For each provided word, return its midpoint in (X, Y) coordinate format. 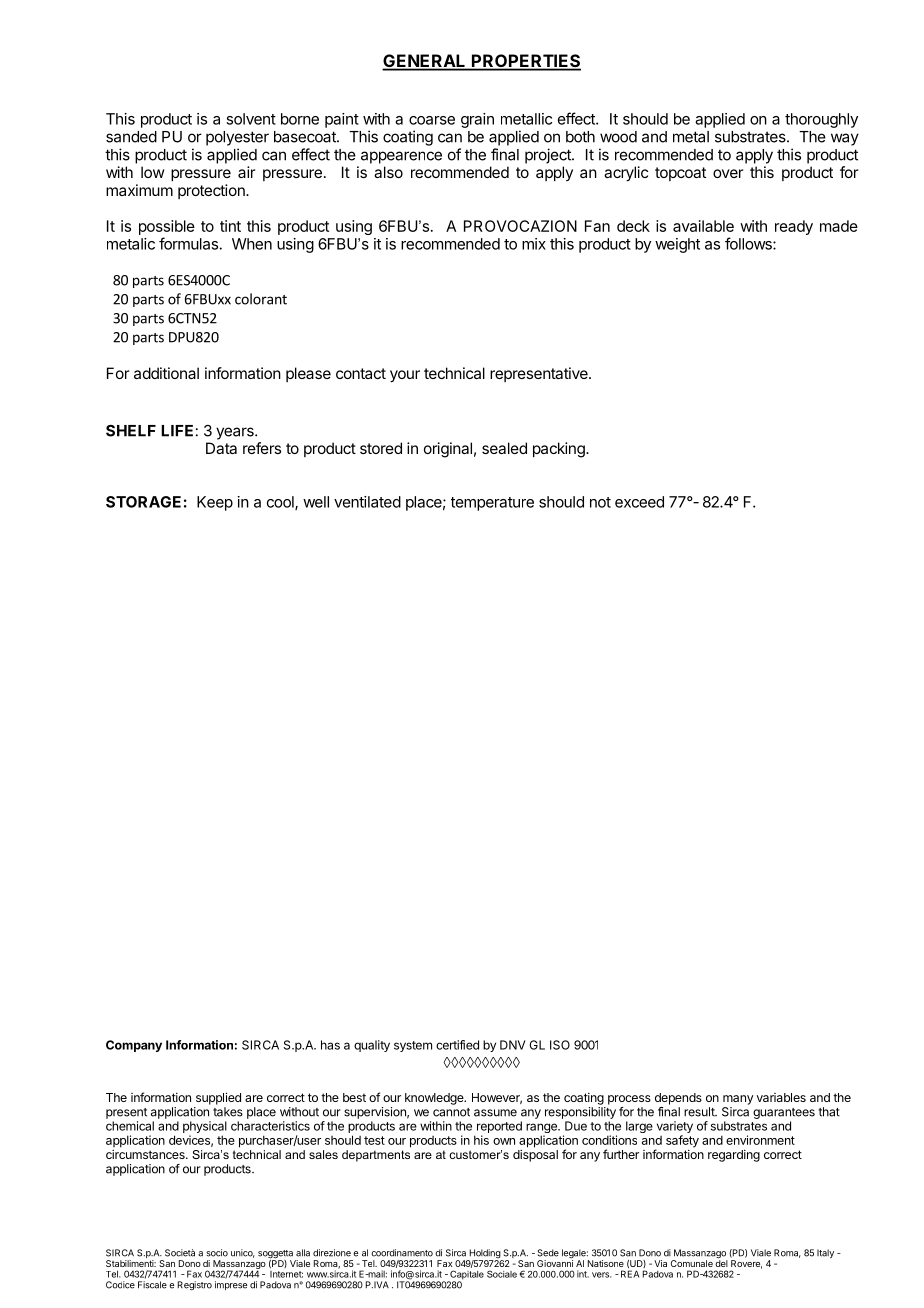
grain (477, 120)
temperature (492, 504)
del (721, 1262)
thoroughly (821, 120)
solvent (251, 119)
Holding (484, 1255)
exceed (639, 502)
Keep (215, 503)
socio (217, 1253)
